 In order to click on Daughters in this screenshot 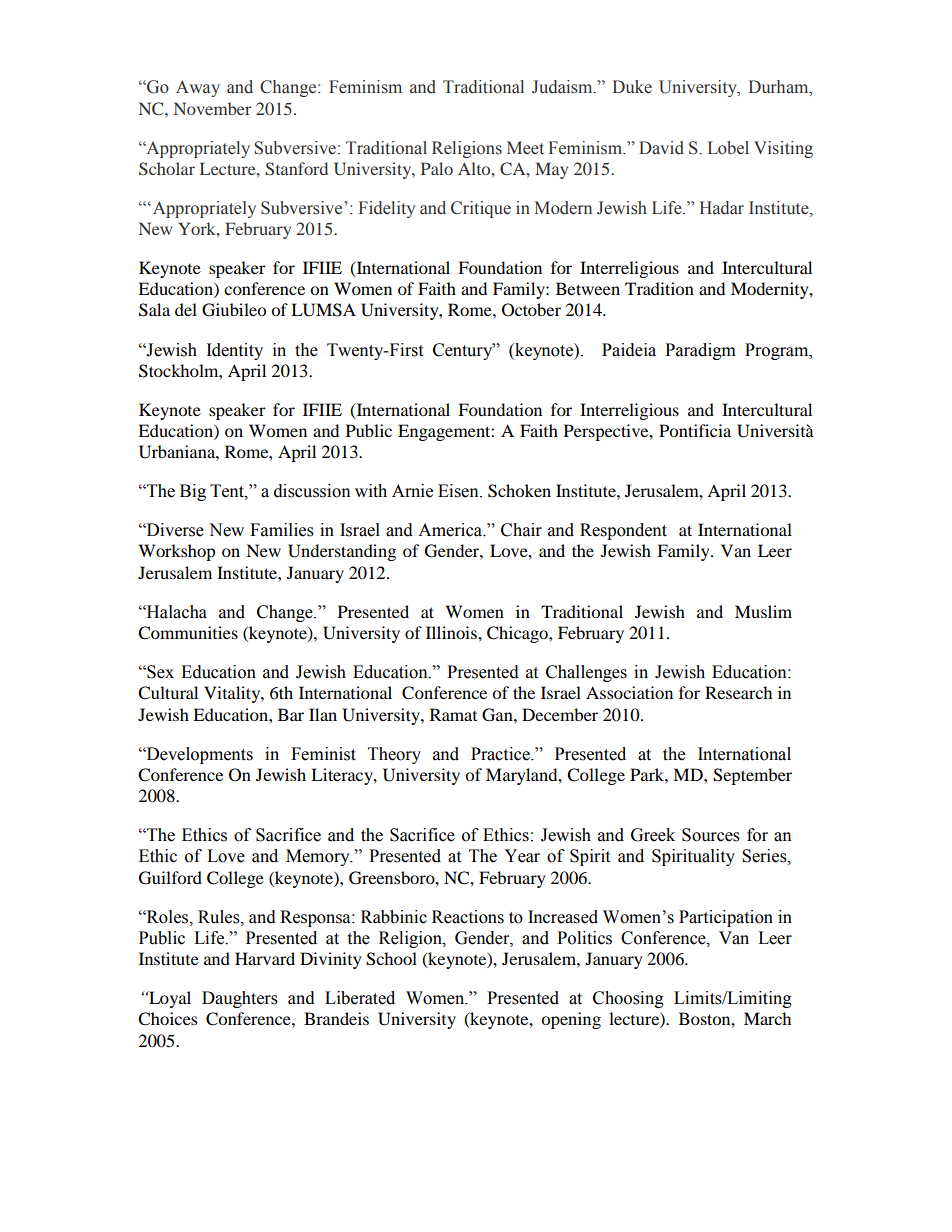, I will do `click(240, 999)`.
